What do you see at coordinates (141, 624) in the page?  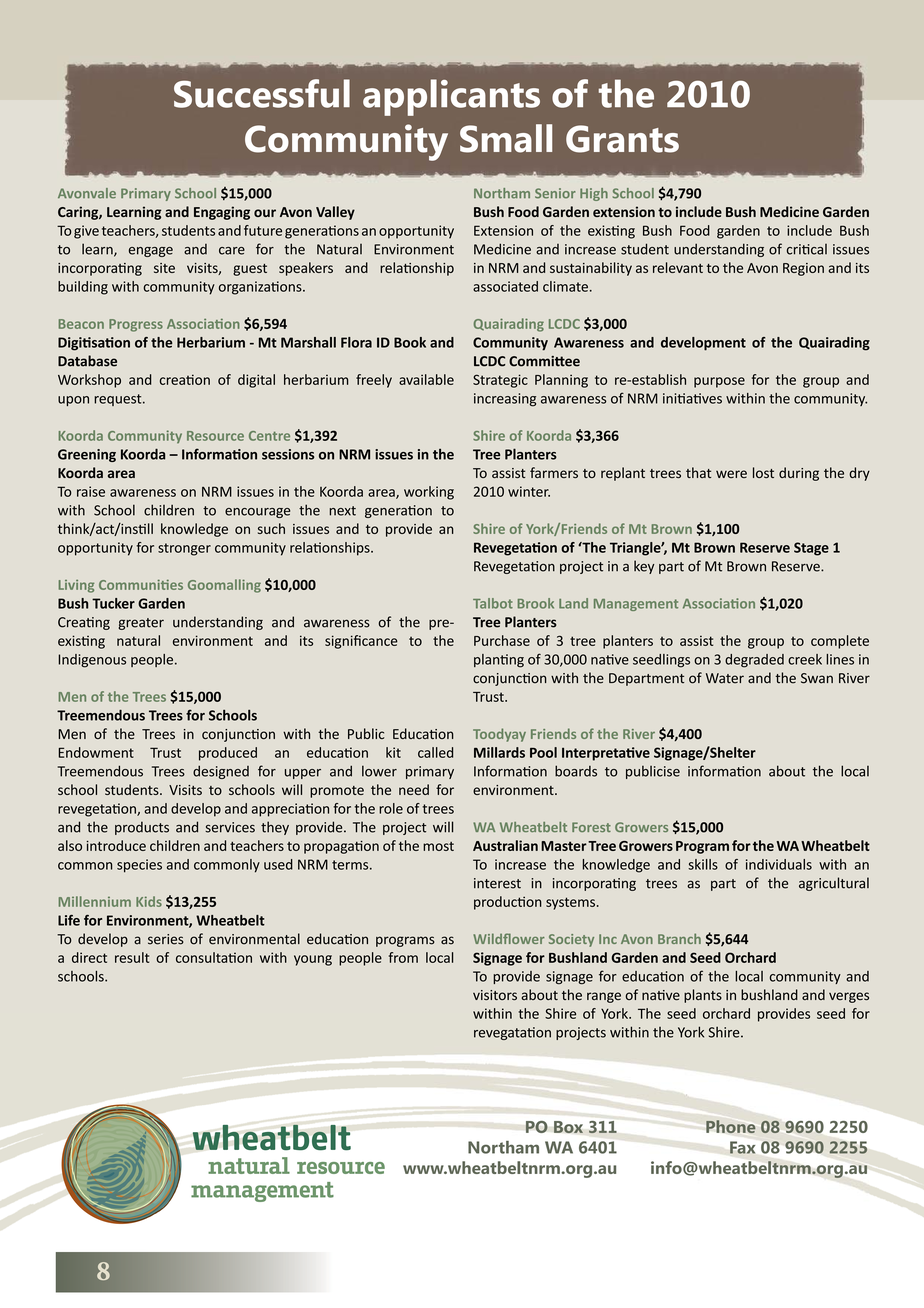 I see `greater` at bounding box center [141, 624].
